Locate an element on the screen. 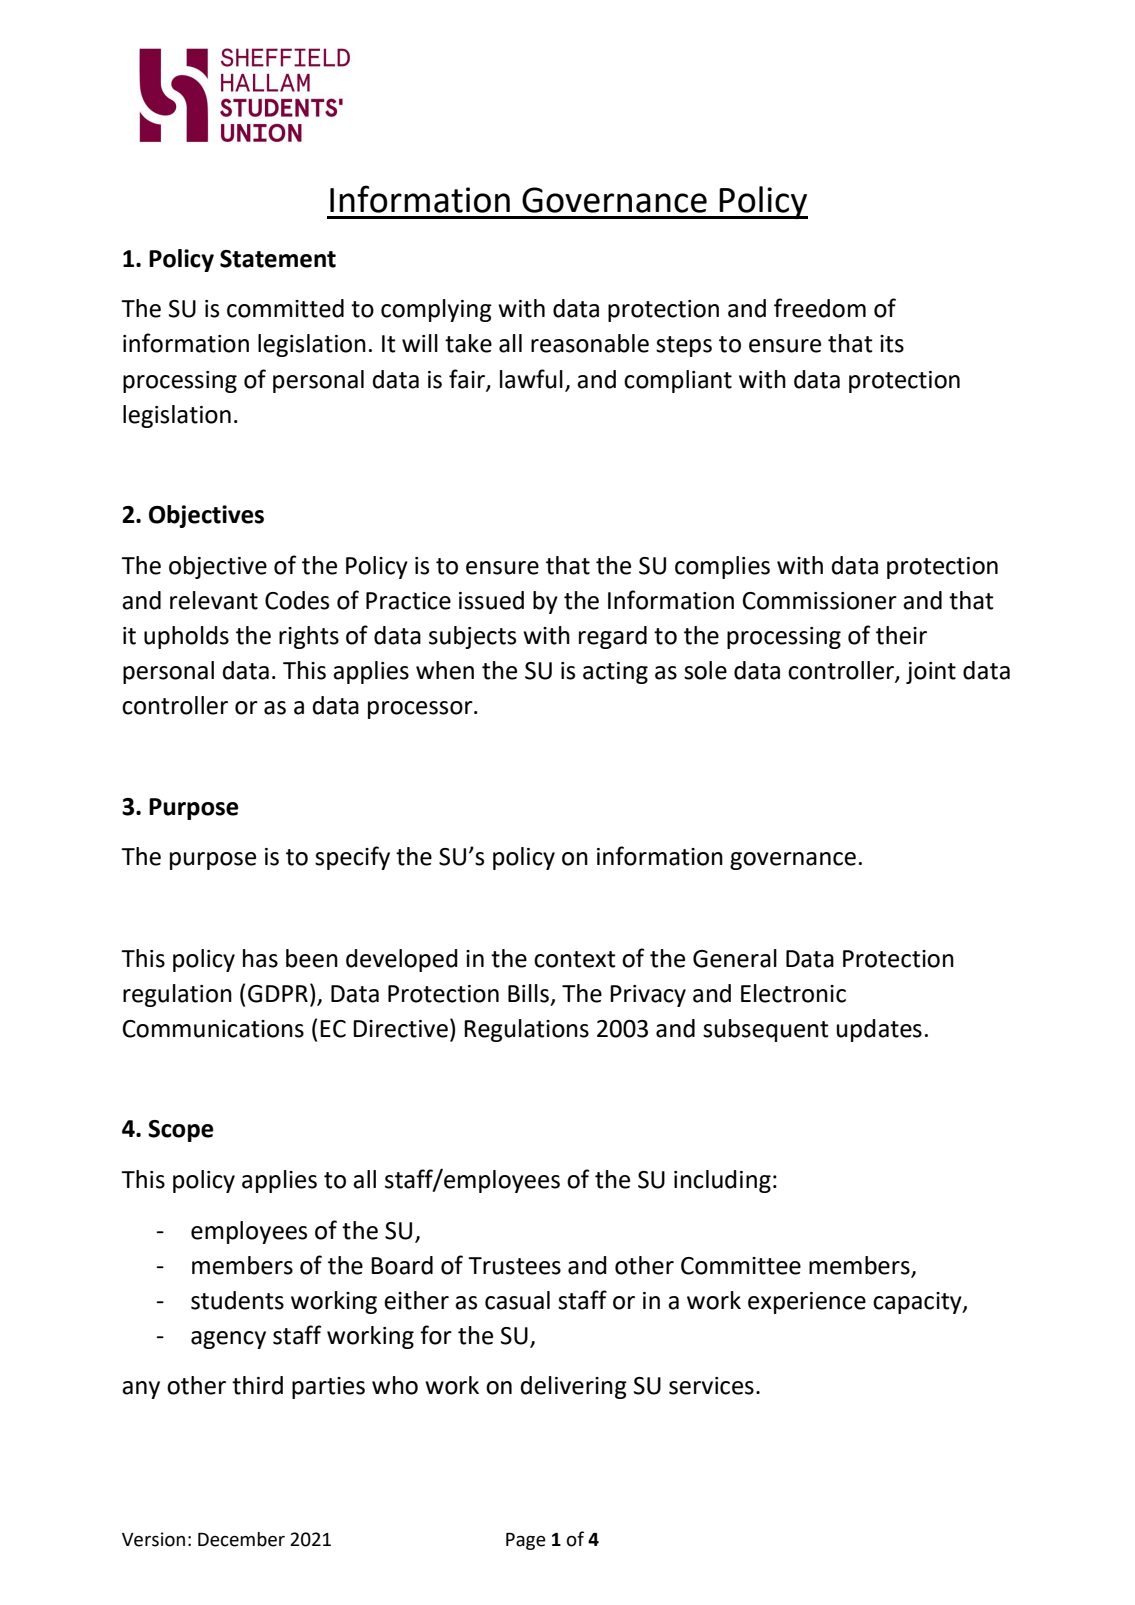  committed is located at coordinates (285, 308).
